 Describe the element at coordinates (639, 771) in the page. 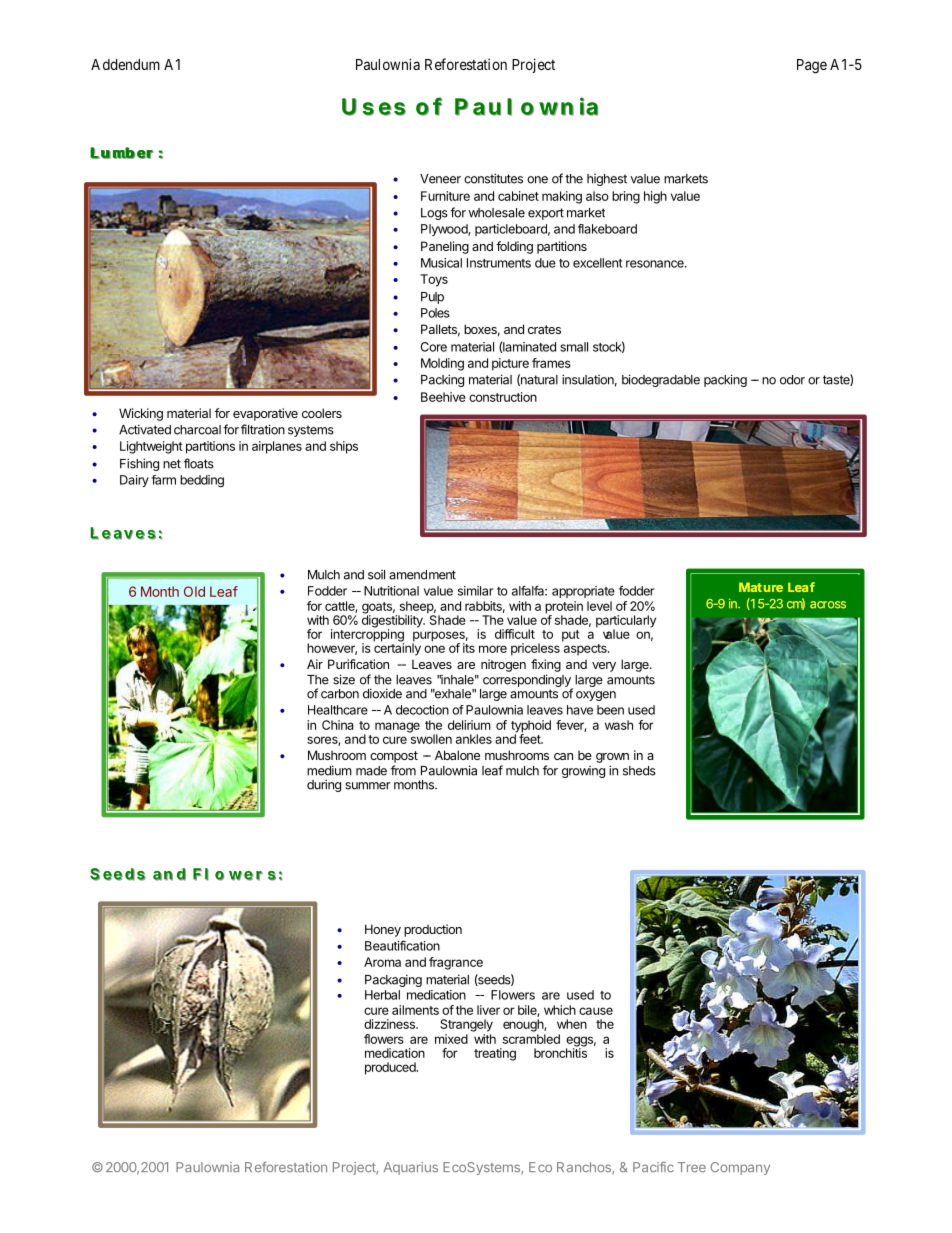

I see `sheds` at that location.
